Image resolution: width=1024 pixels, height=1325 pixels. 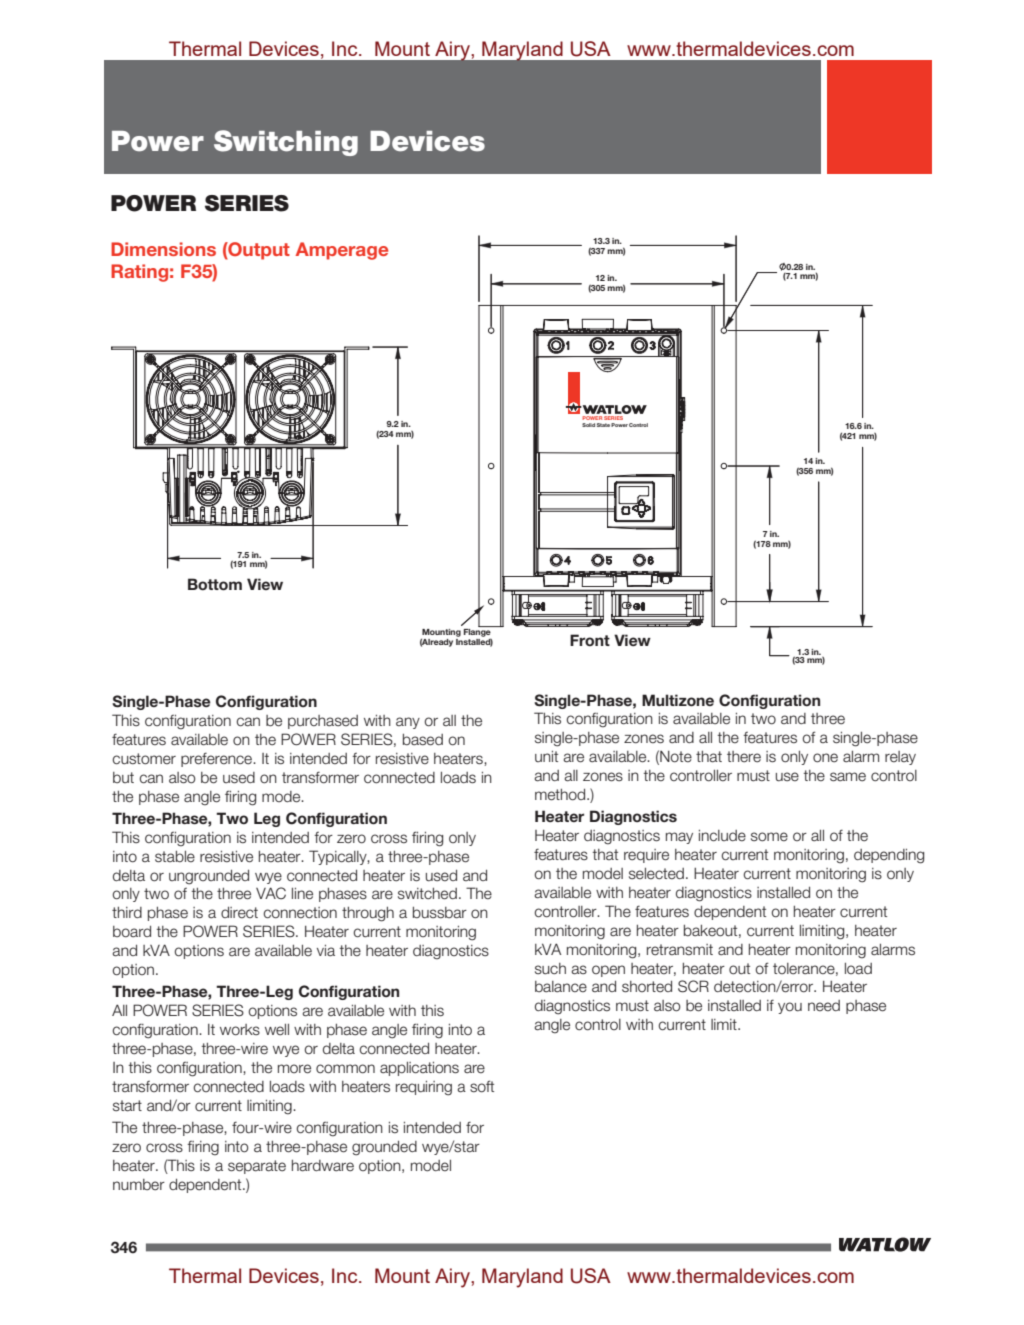 I want to click on soft, so click(x=482, y=1086).
